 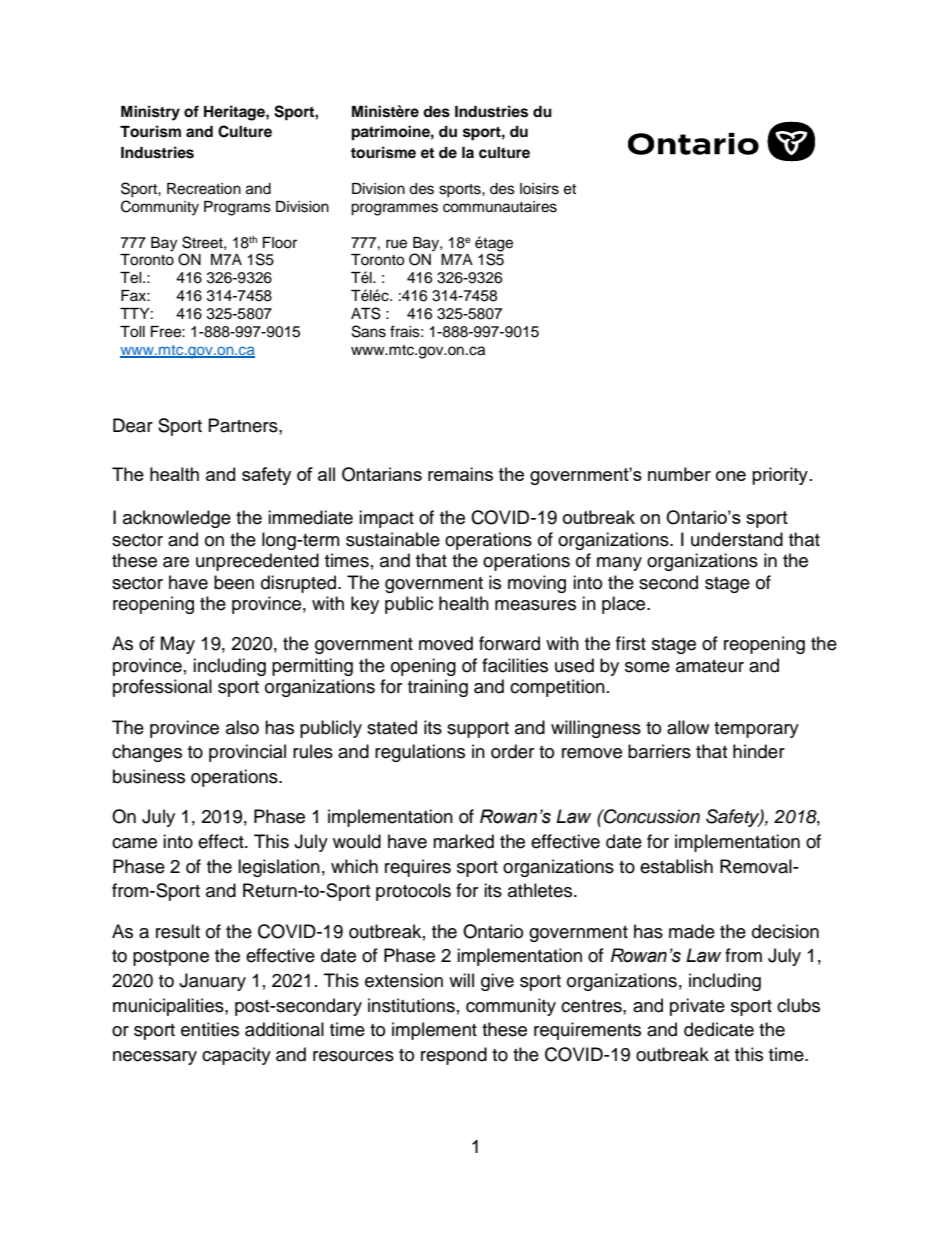 I want to click on dedicate, so click(x=719, y=1029).
